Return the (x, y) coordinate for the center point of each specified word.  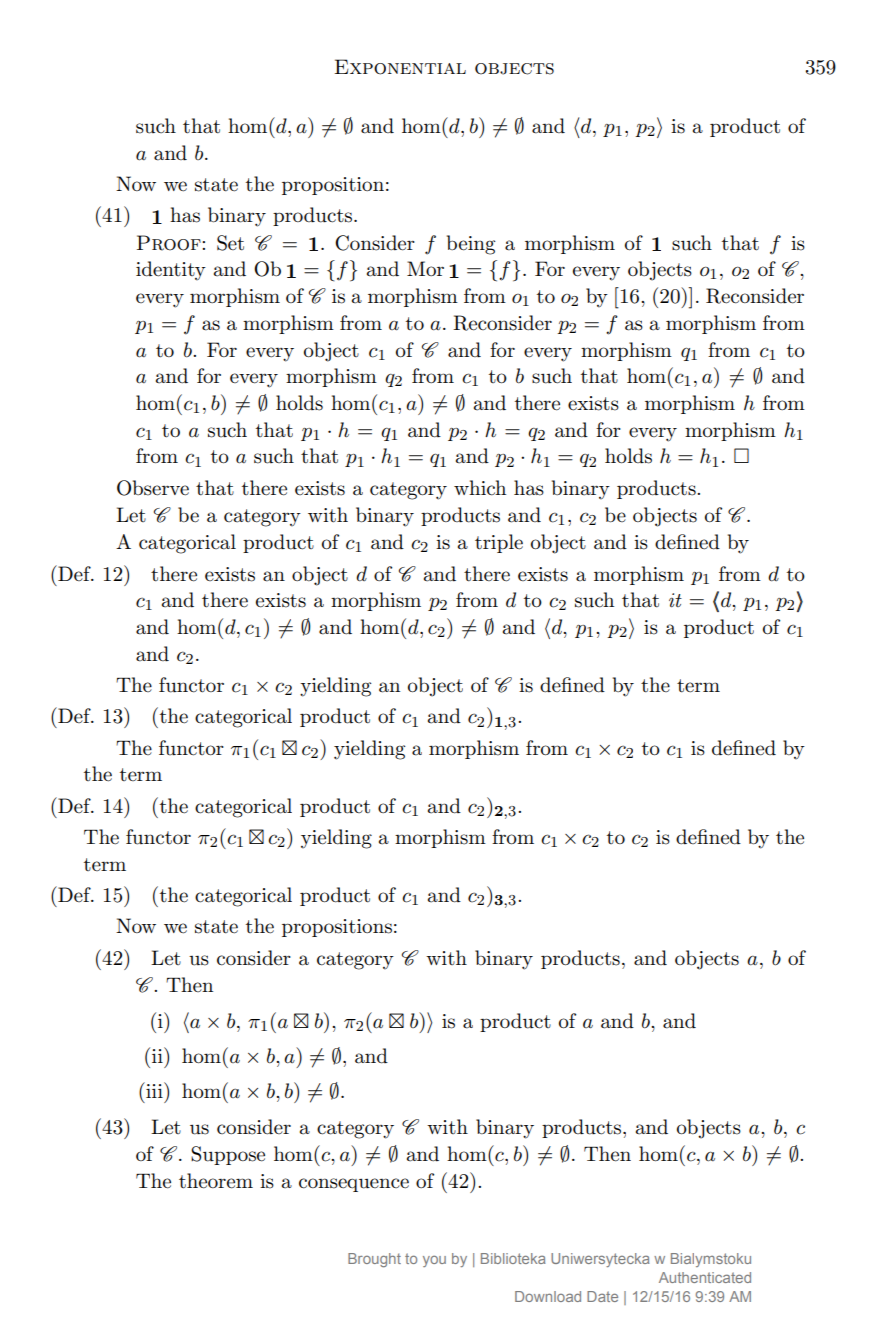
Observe (153, 488)
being (471, 245)
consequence (354, 1185)
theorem (216, 1181)
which (480, 488)
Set (230, 243)
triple (499, 543)
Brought (374, 1260)
